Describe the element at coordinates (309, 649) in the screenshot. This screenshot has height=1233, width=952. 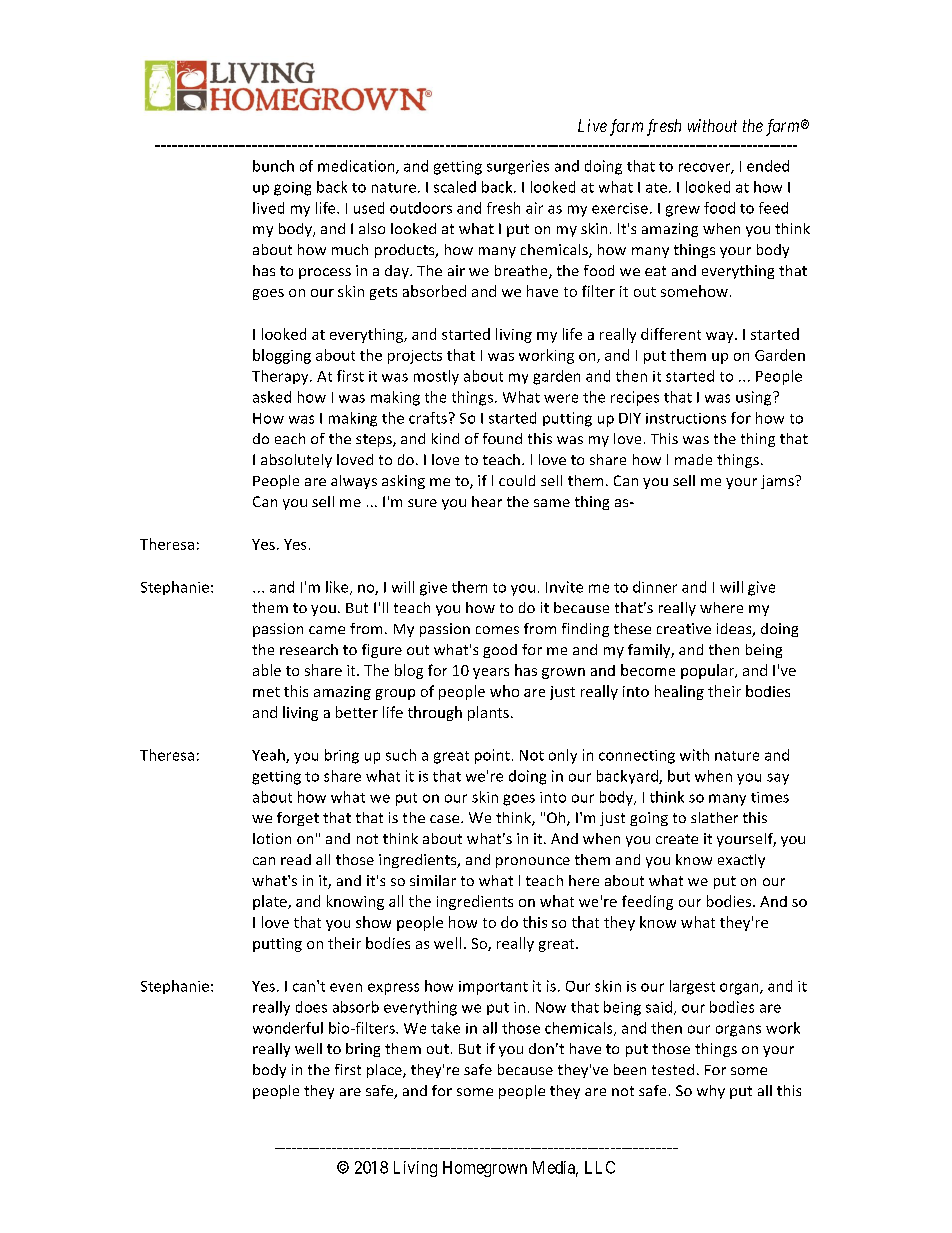
I see `research` at that location.
